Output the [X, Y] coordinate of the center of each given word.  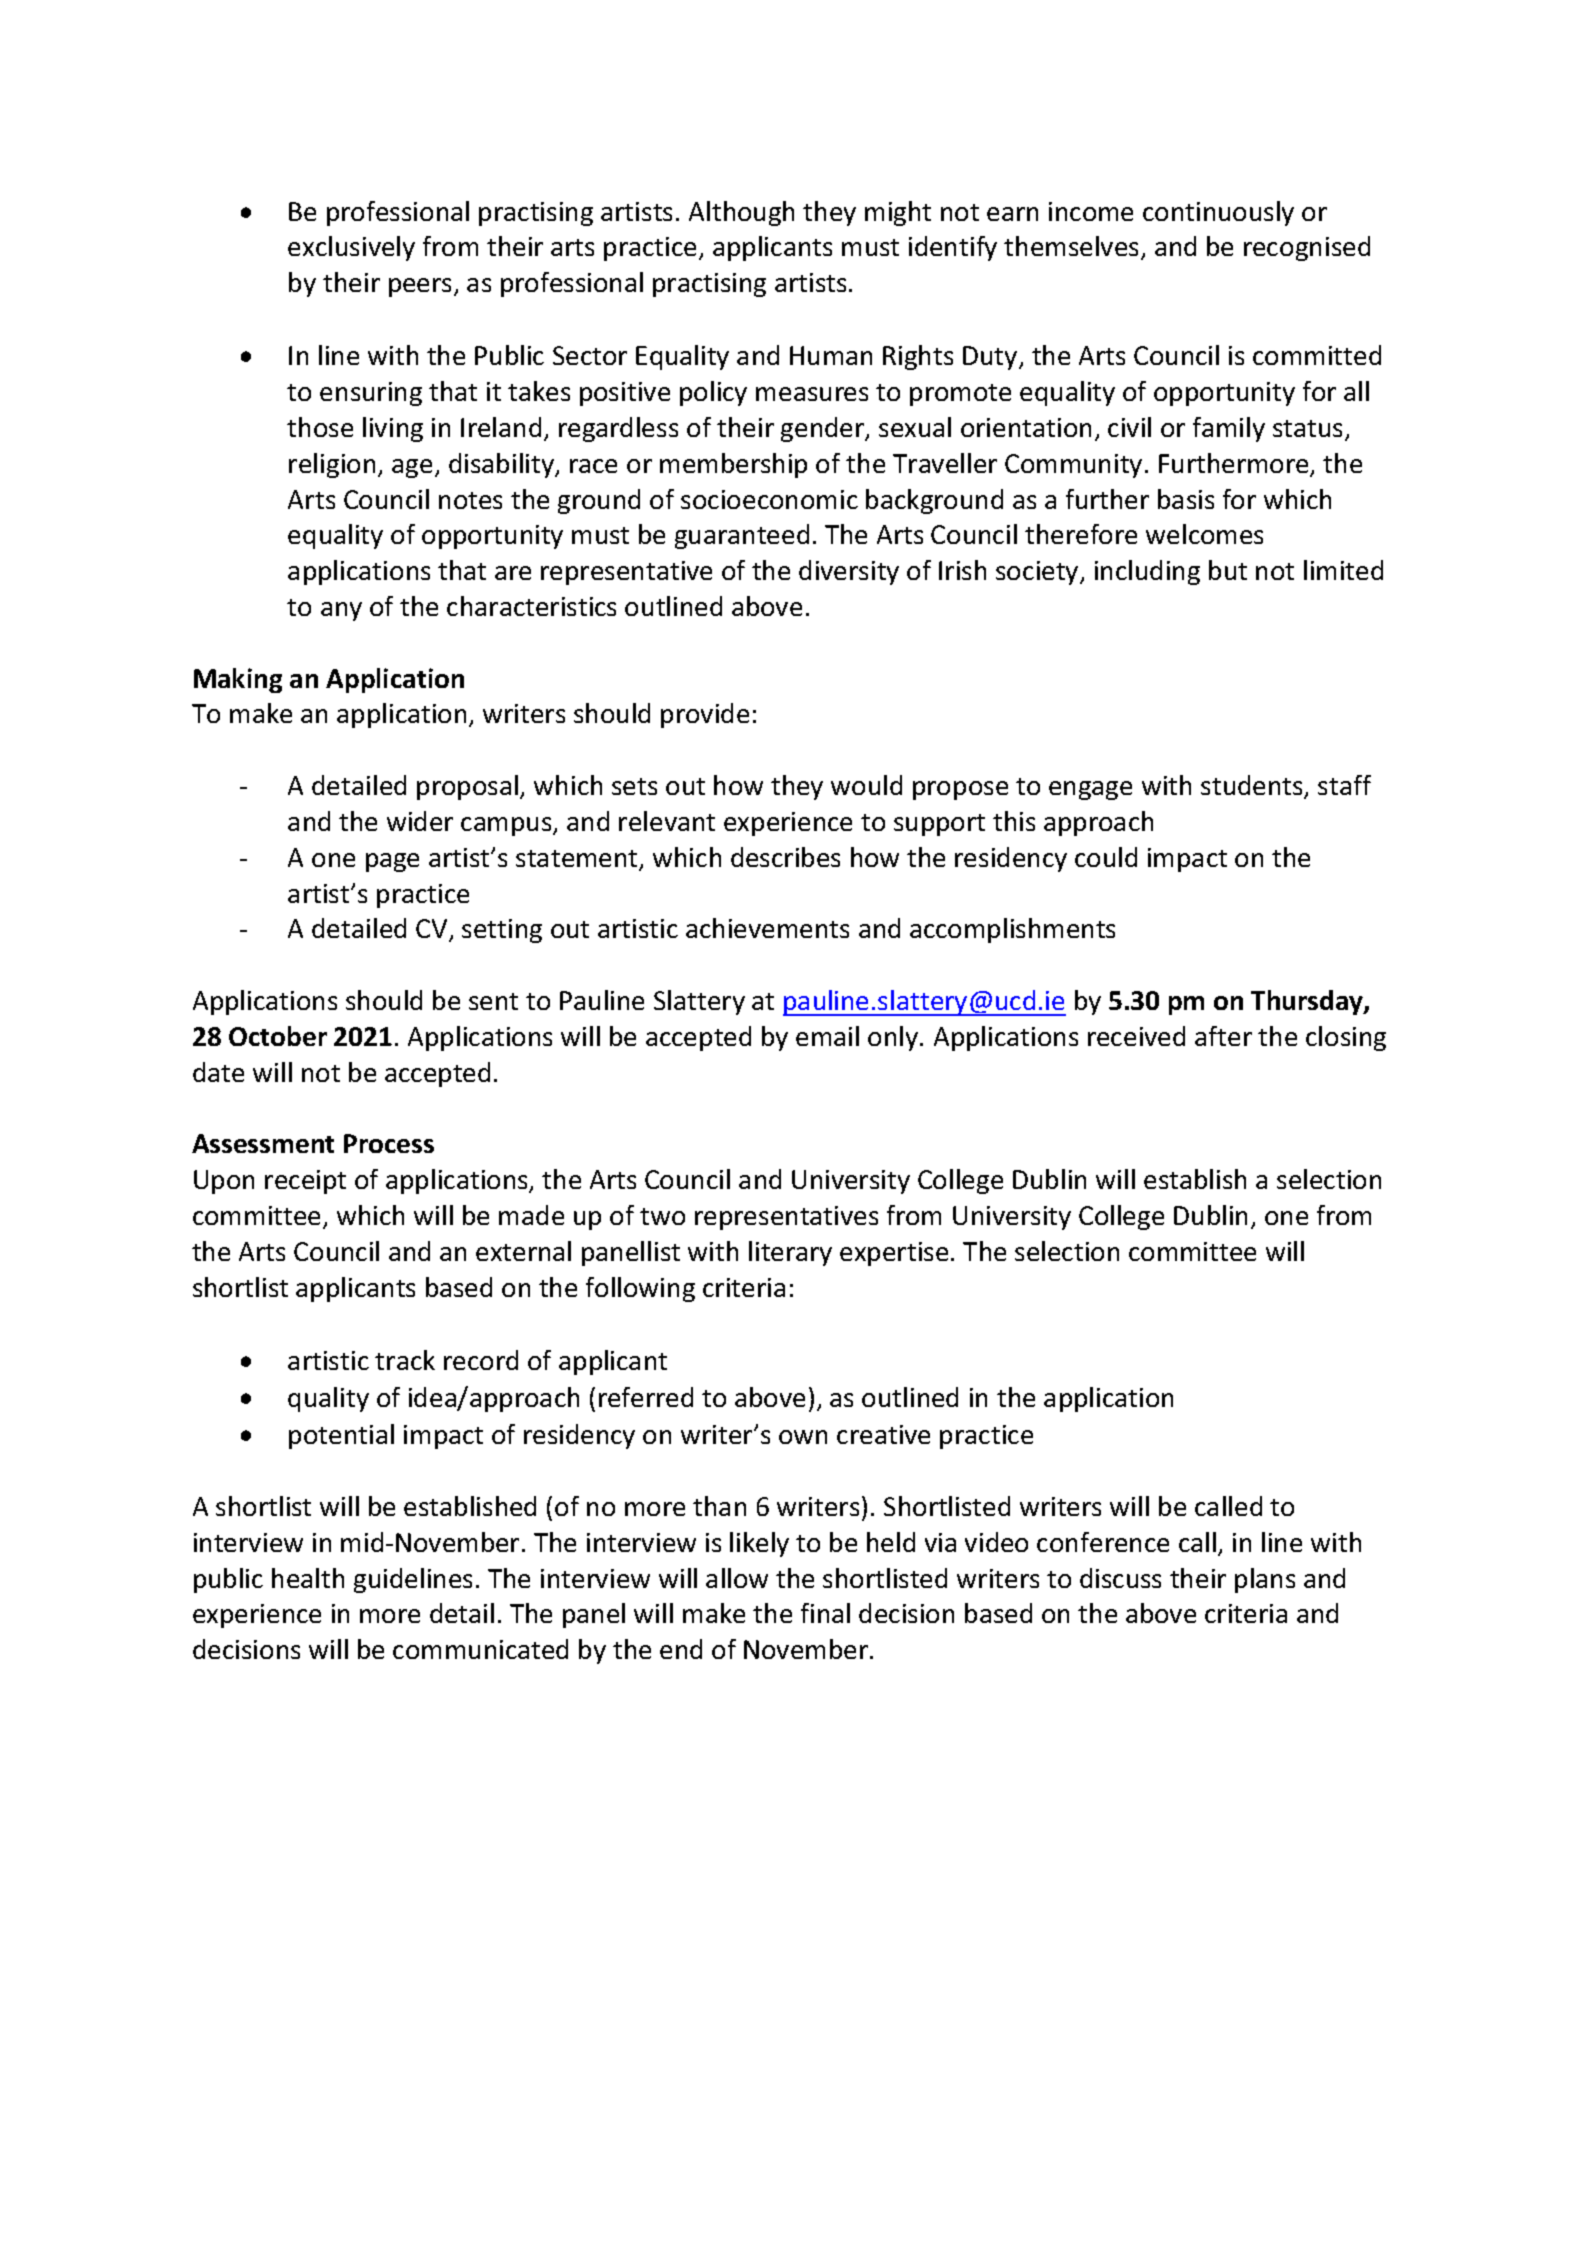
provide [705, 715]
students [1253, 786]
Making [238, 680]
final [825, 1613]
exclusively [351, 248]
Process [389, 1143]
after [1223, 1036]
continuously [1218, 213]
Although [741, 213]
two [662, 1216]
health [308, 1578]
